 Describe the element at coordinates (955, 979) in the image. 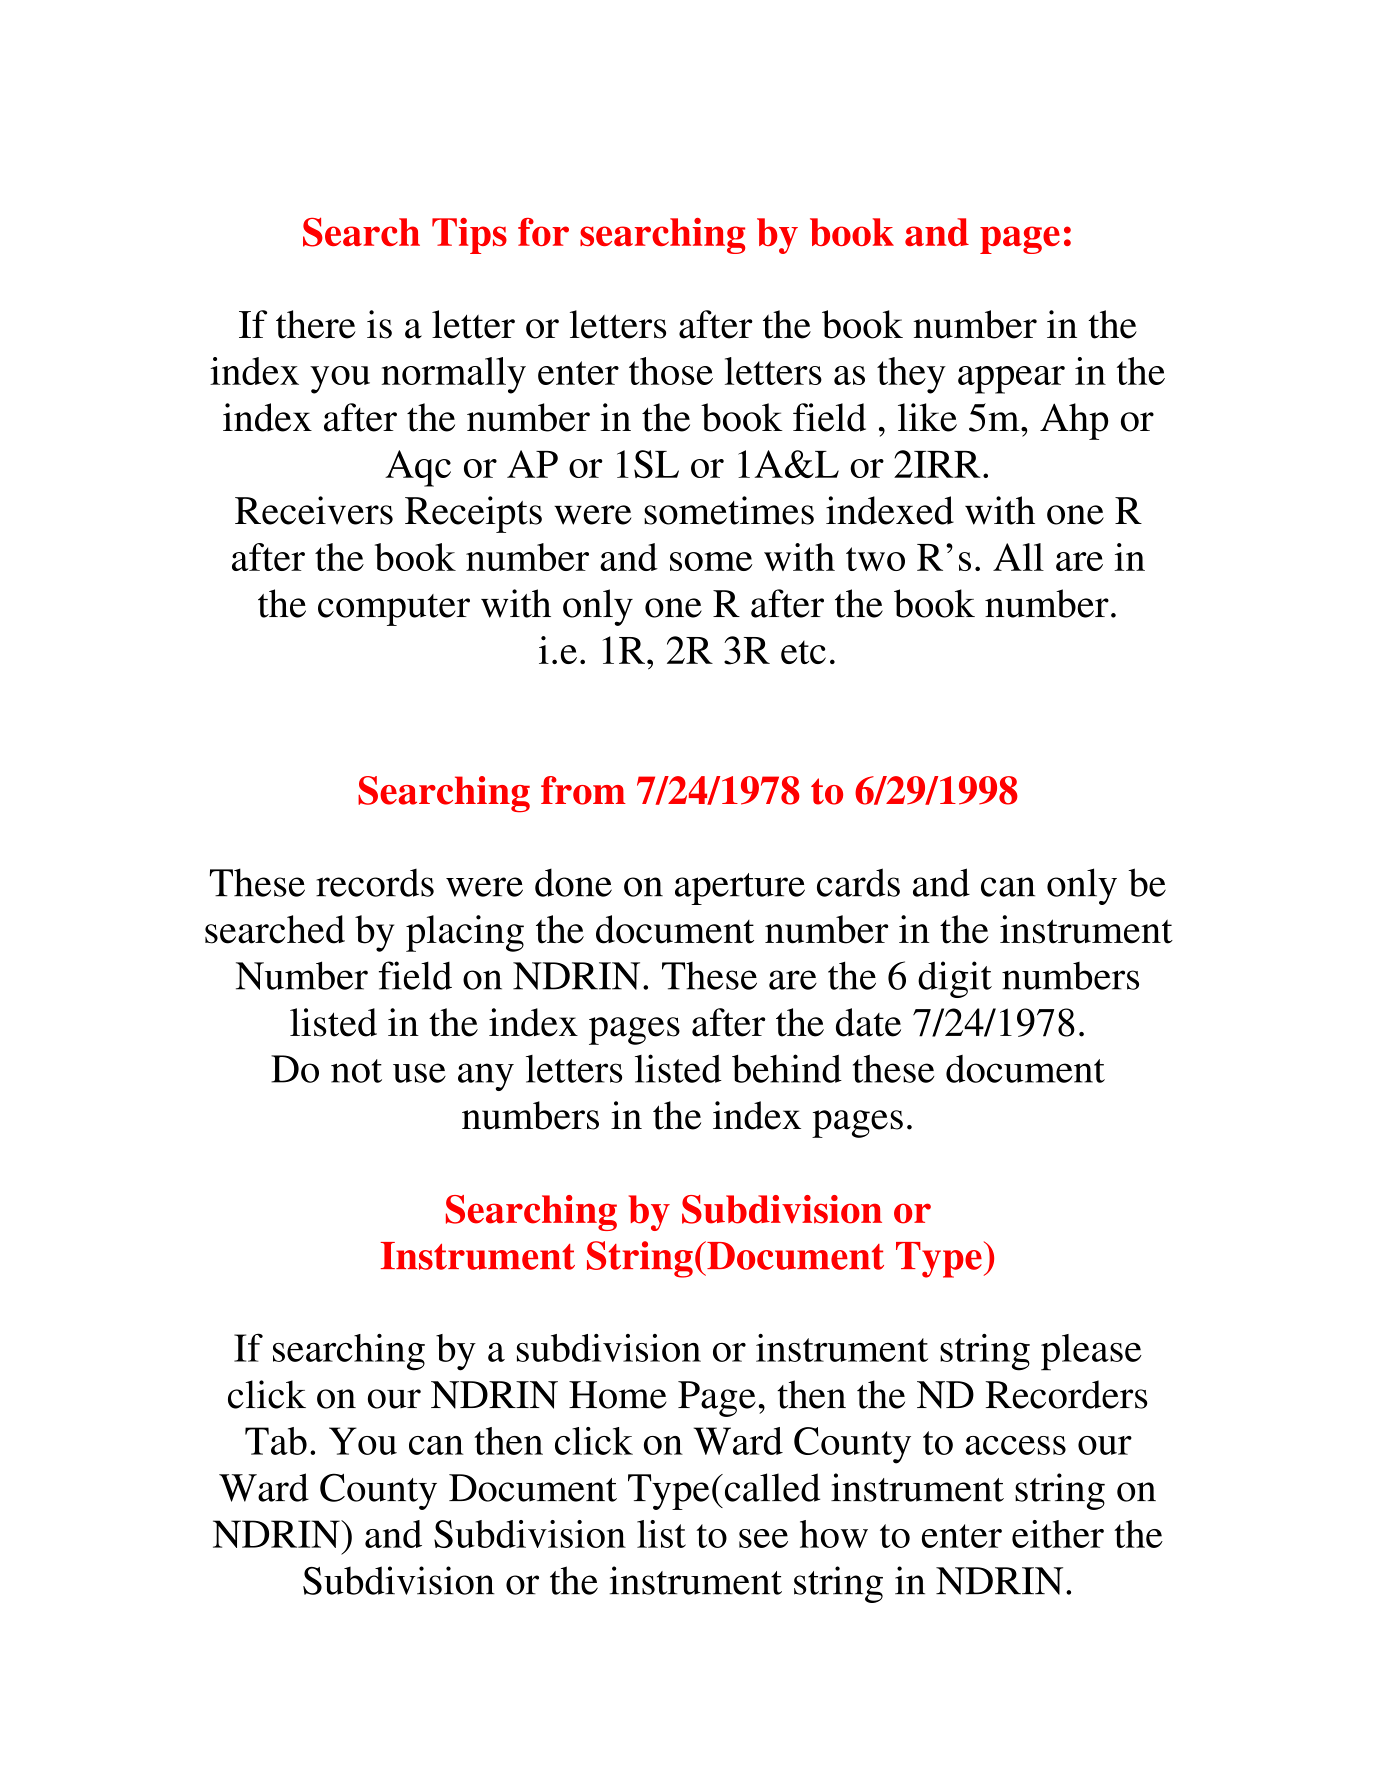

I see `digit` at that location.
